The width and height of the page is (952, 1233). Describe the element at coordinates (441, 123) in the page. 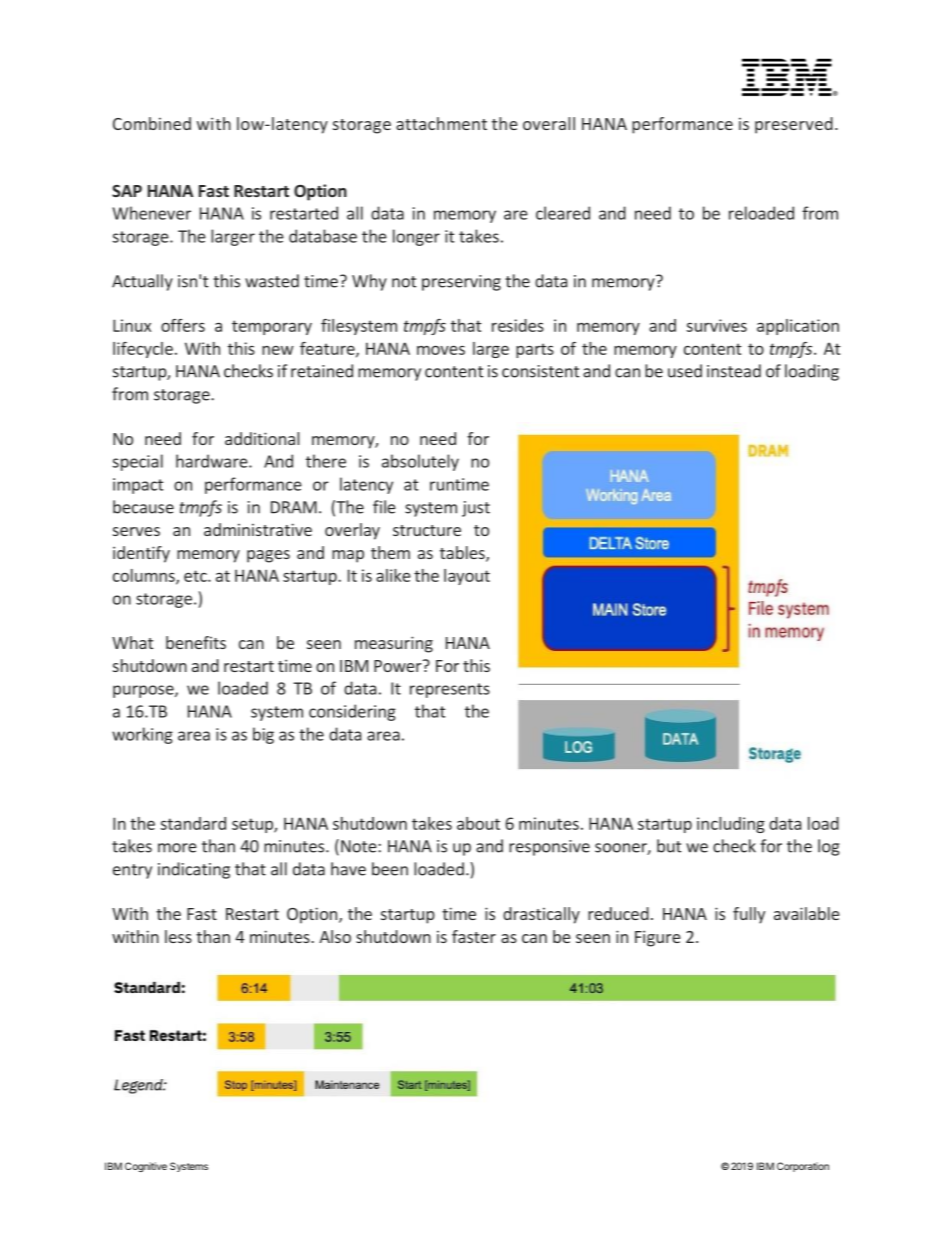

I see `attachment` at that location.
